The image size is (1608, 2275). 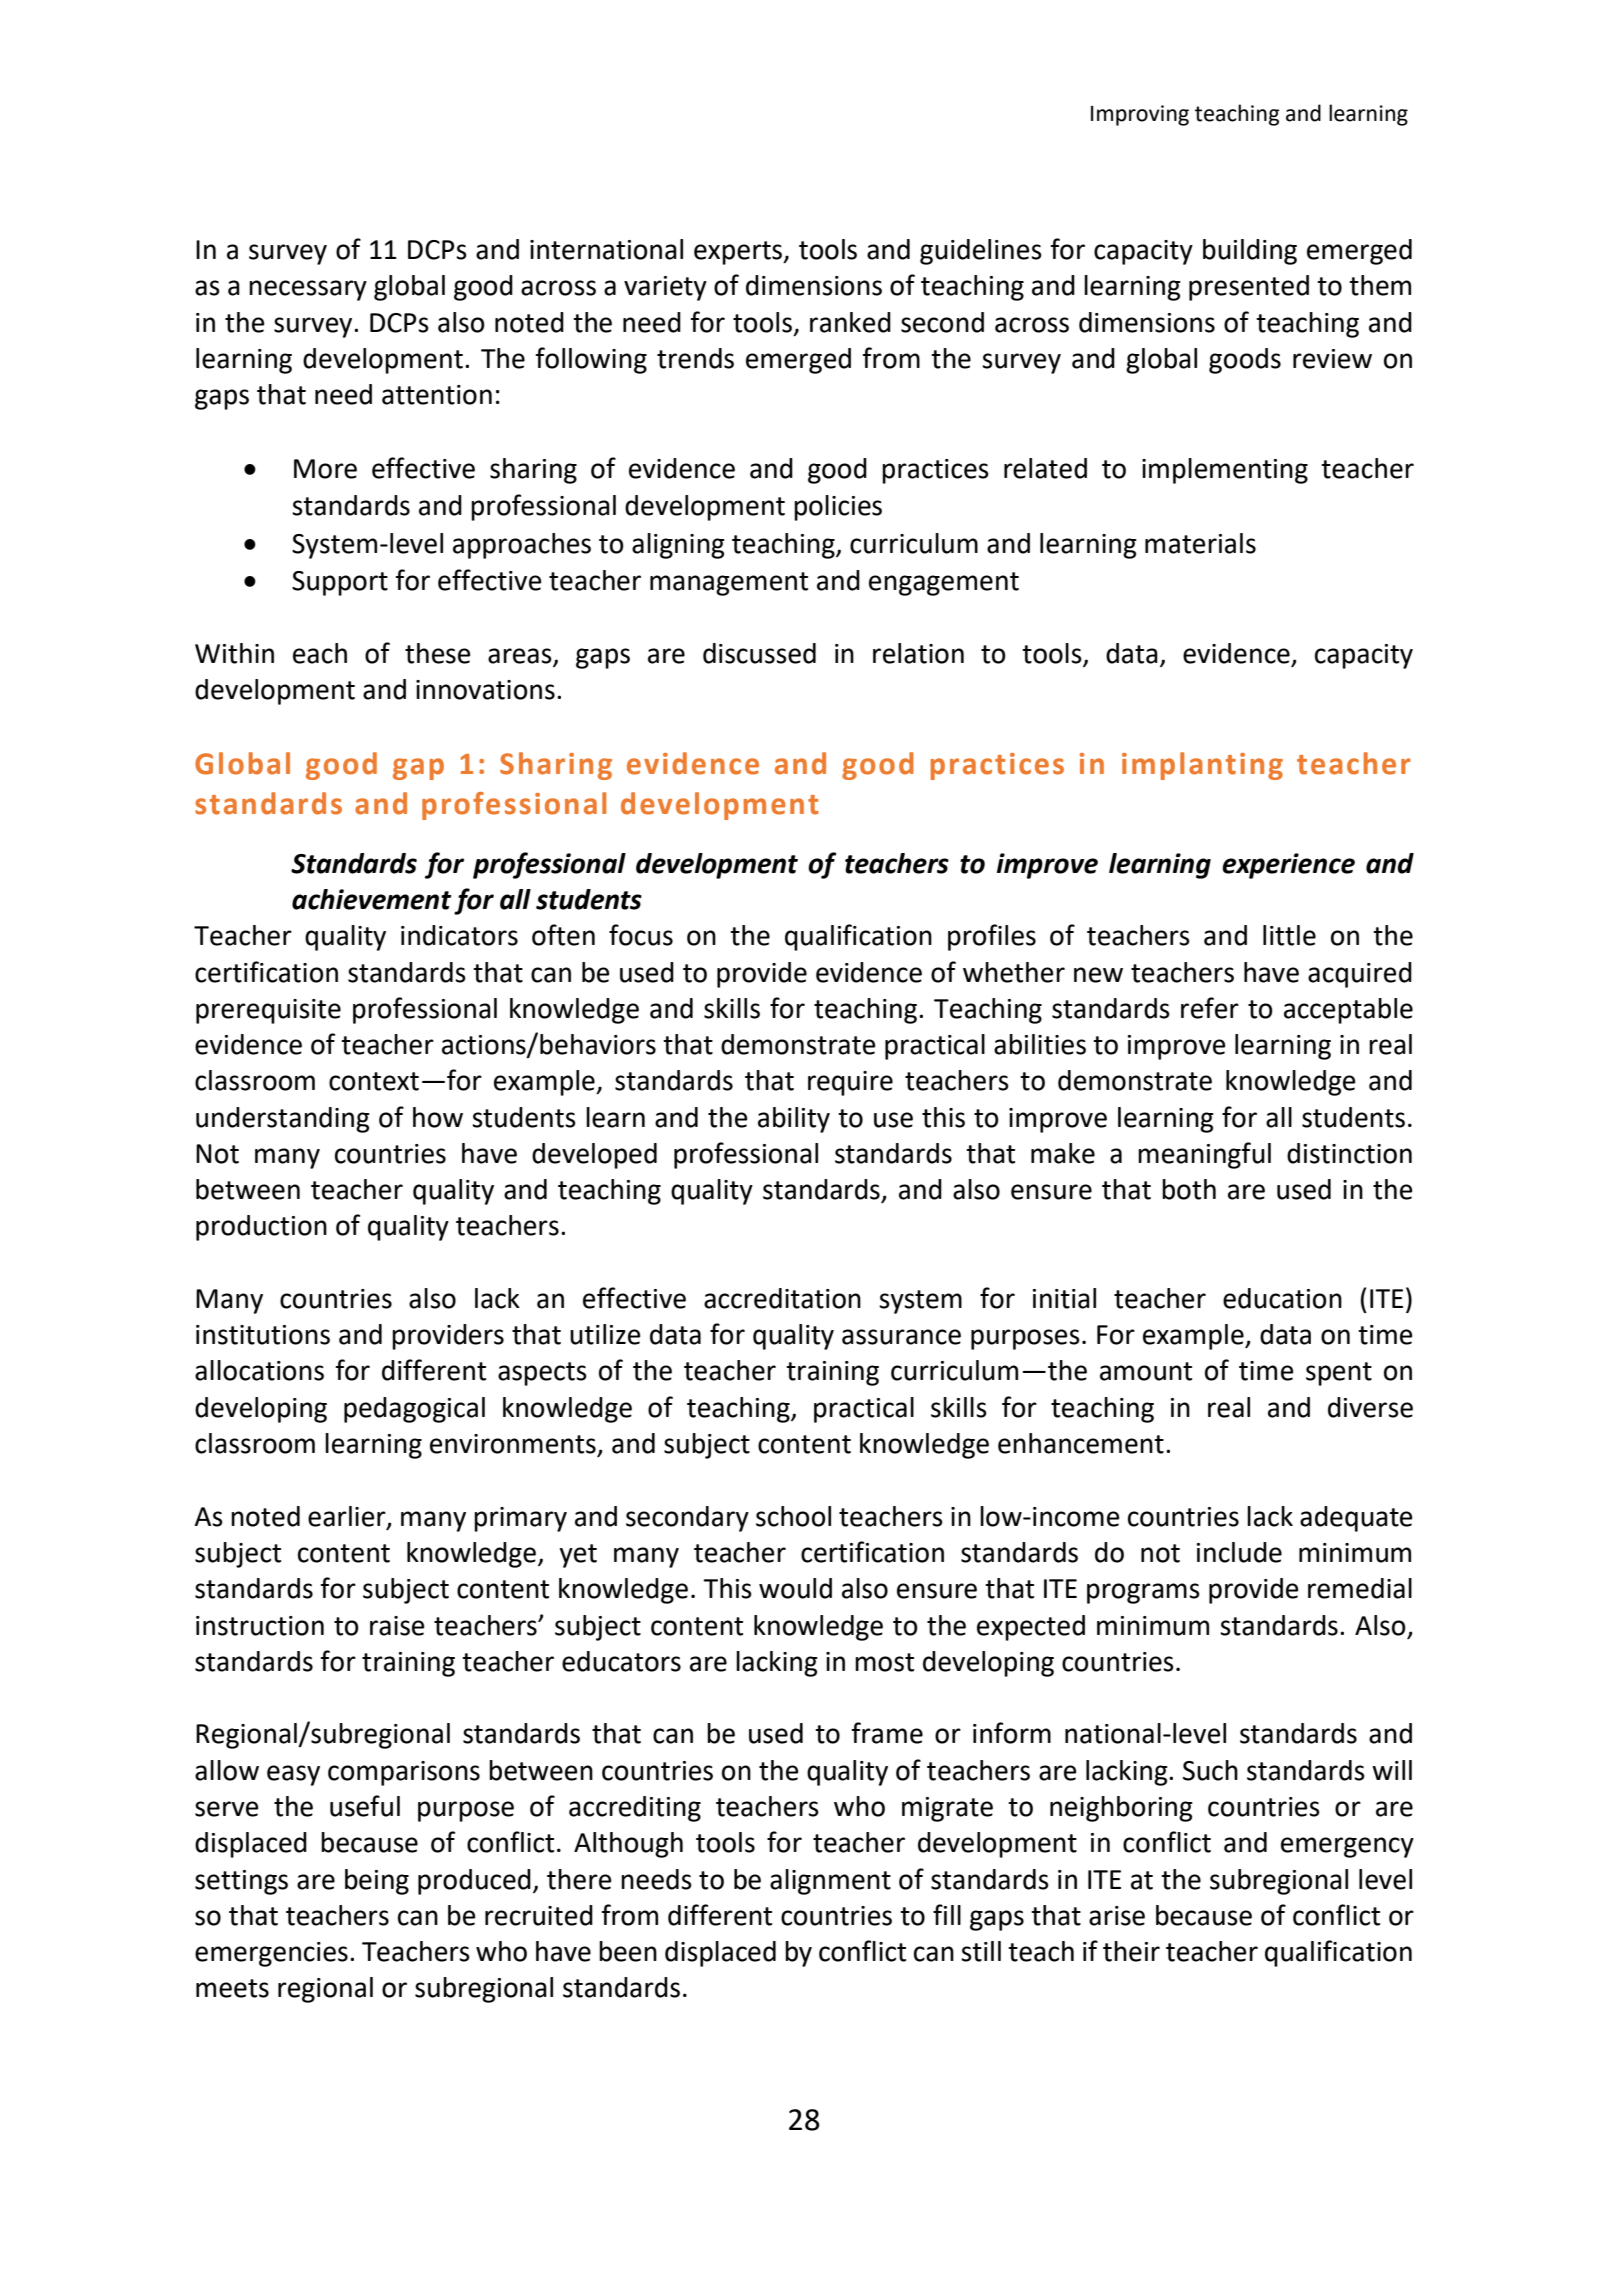 What do you see at coordinates (1131, 1951) in the document?
I see `their` at bounding box center [1131, 1951].
